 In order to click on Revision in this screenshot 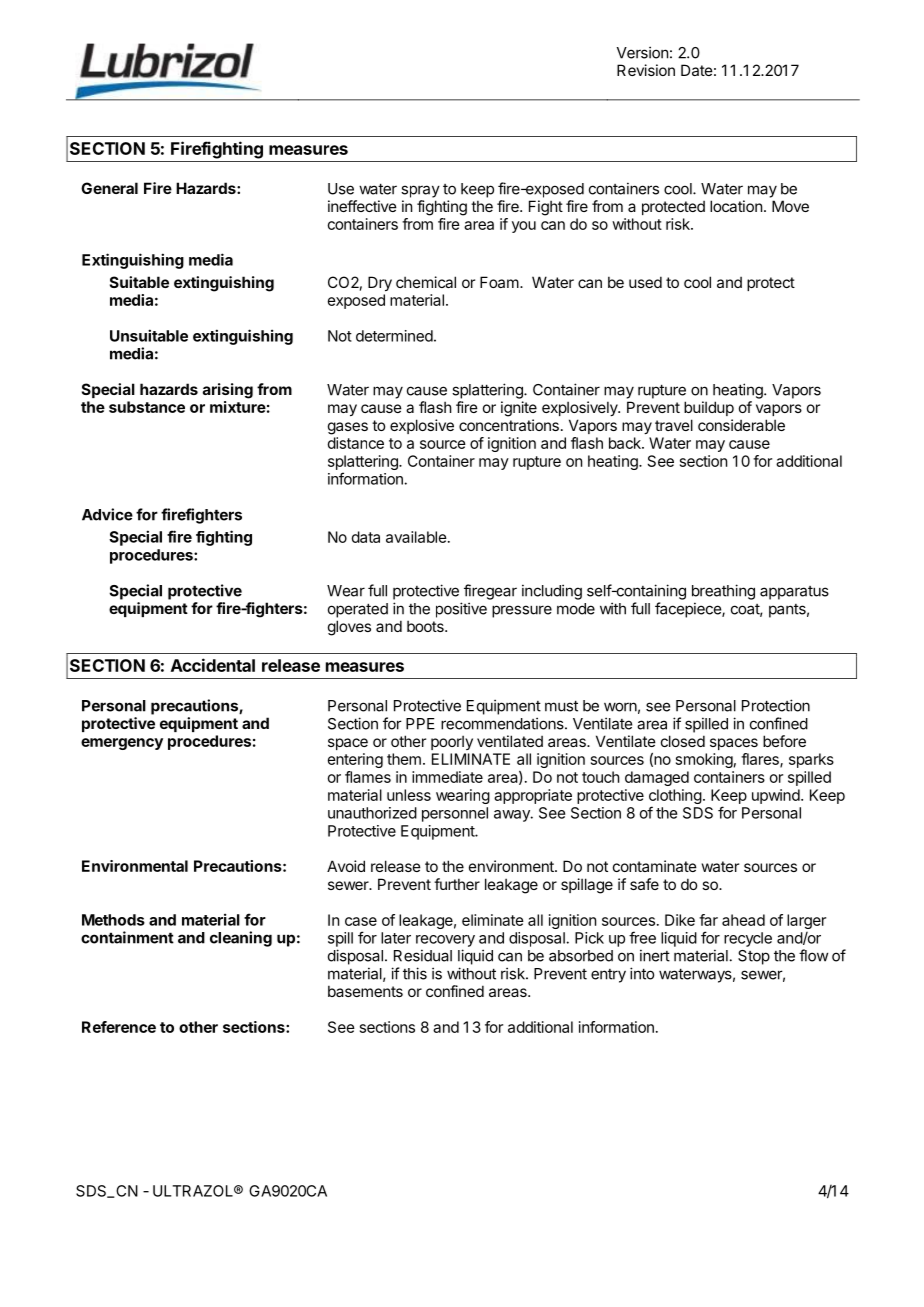, I will do `click(646, 70)`.
